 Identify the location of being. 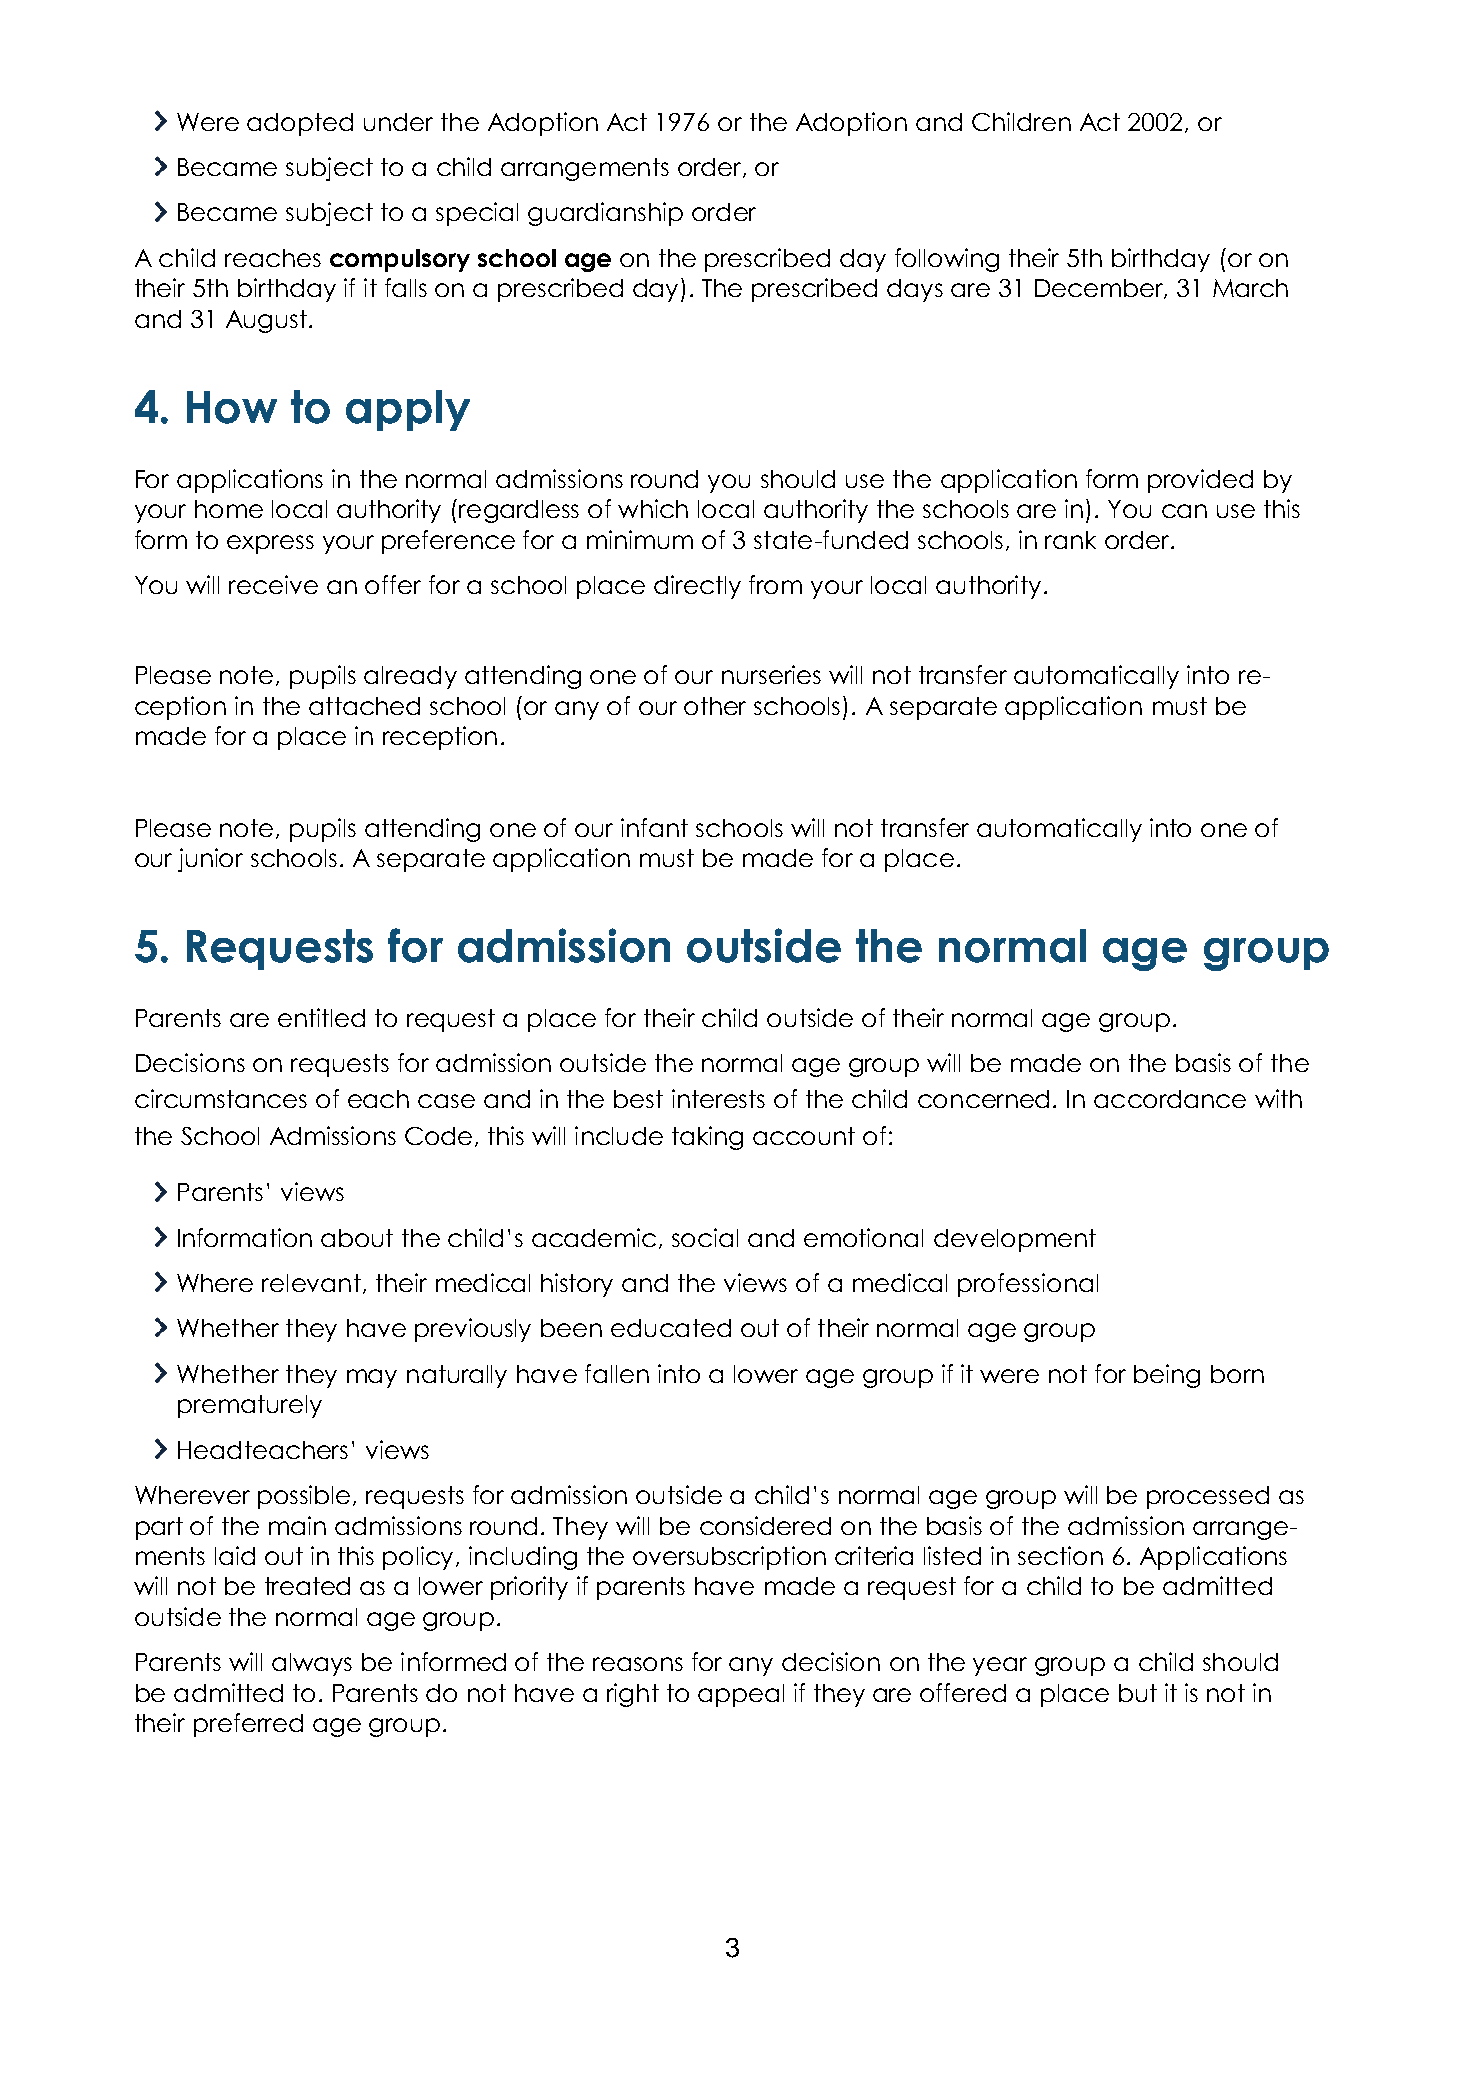
(1167, 1376).
